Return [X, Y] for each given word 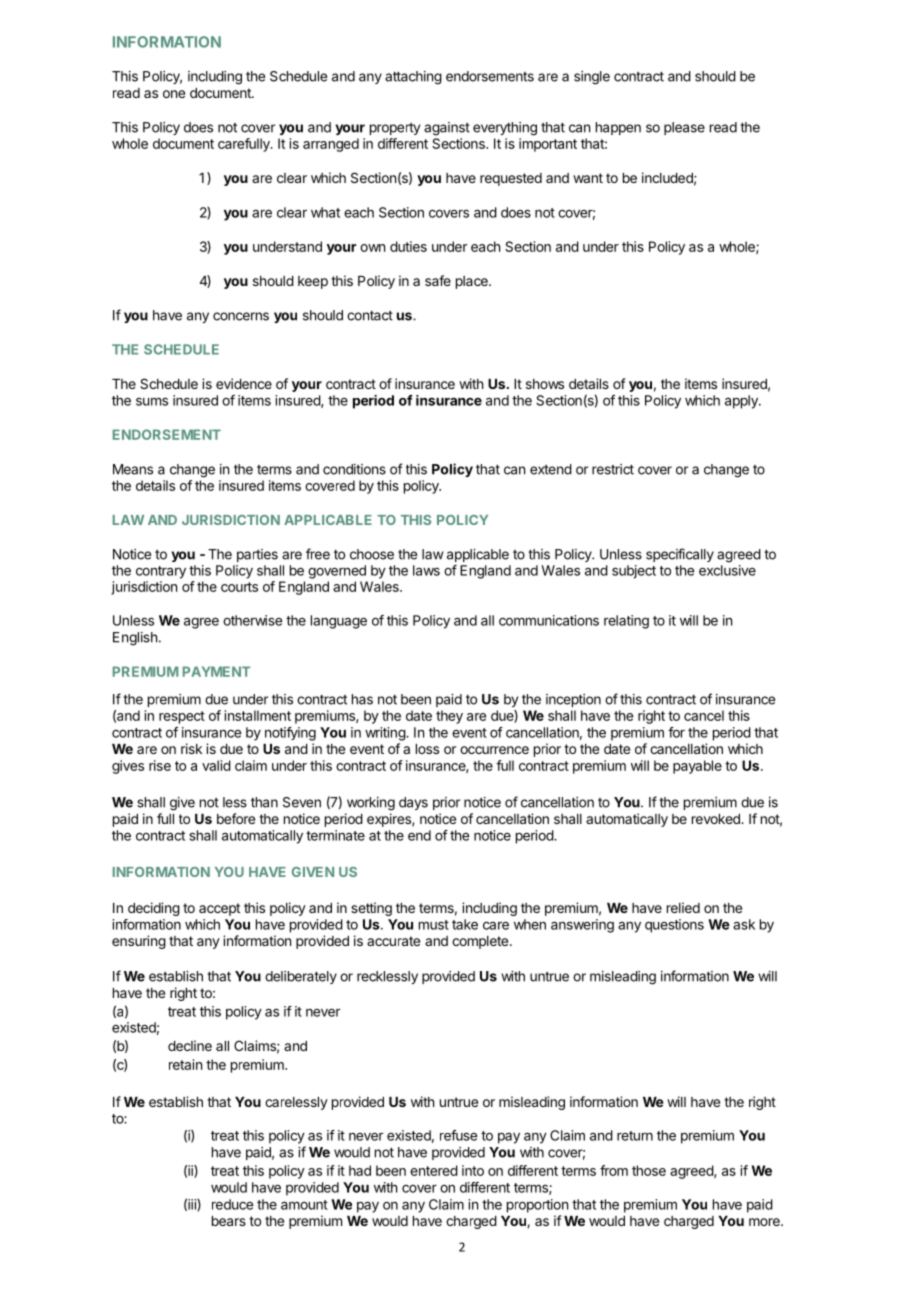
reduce [232, 1204]
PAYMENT [216, 671]
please [684, 128]
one [174, 94]
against [447, 129]
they [449, 717]
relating [626, 622]
